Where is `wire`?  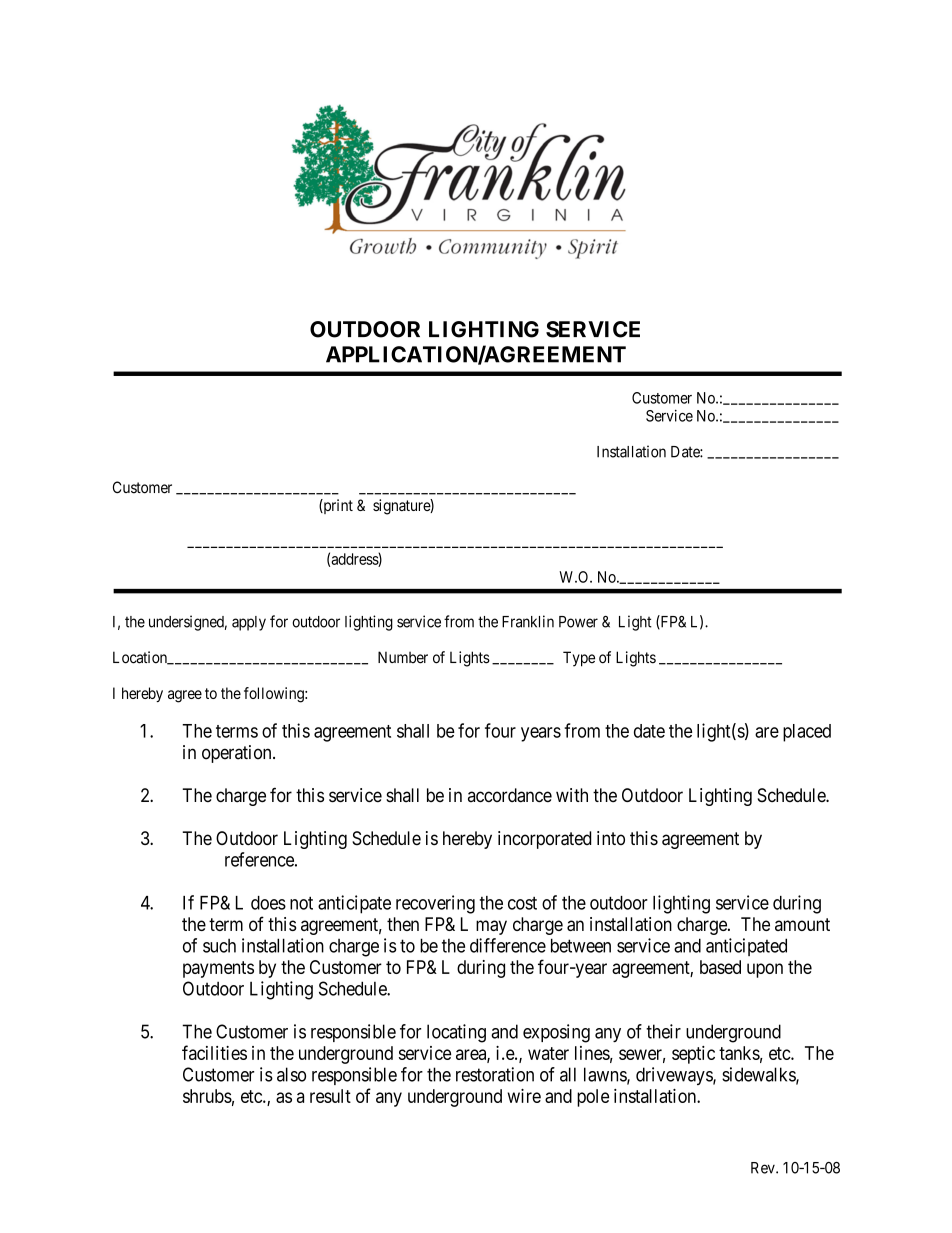 wire is located at coordinates (524, 1096).
